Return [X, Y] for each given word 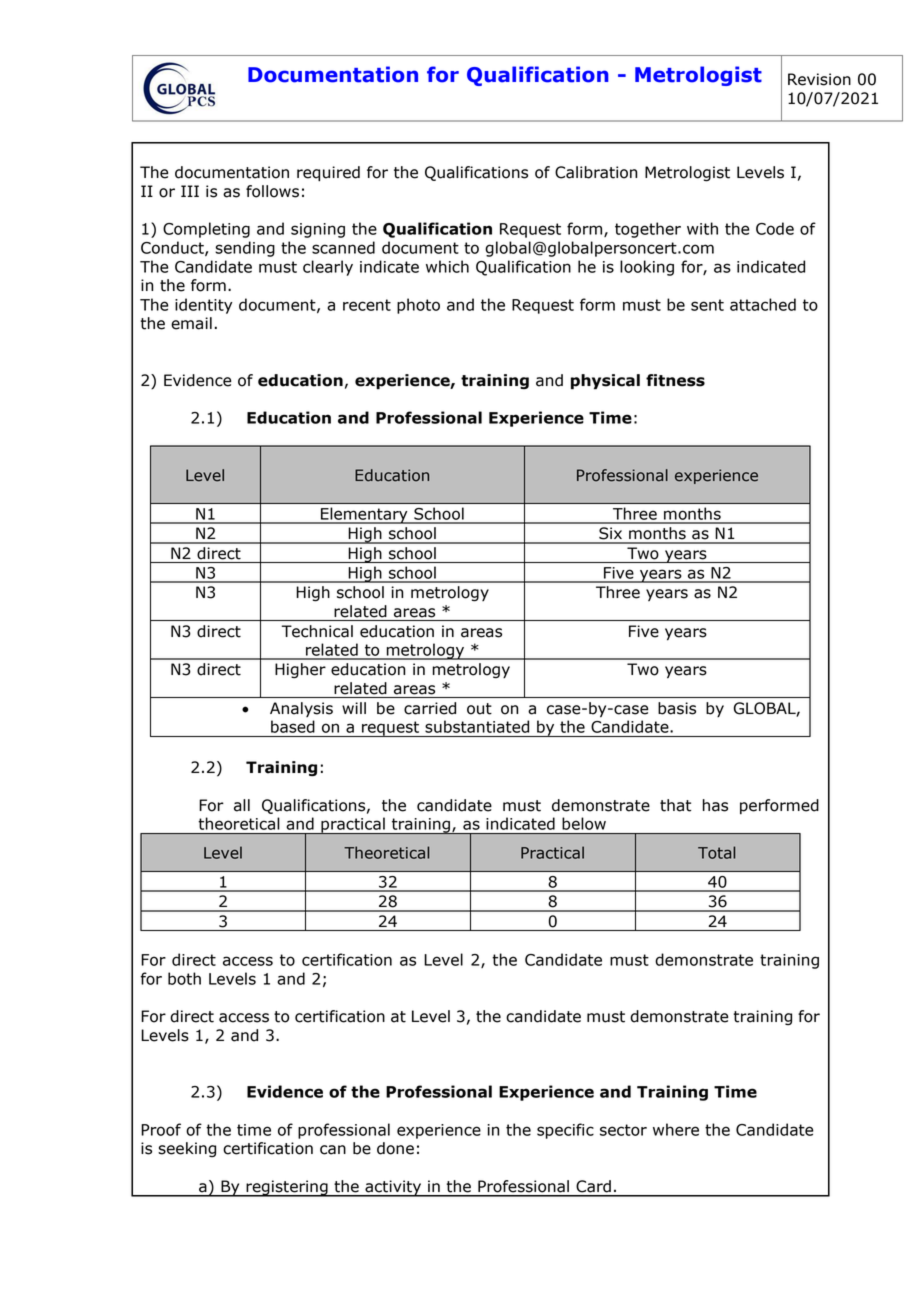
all [242, 805]
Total [716, 852]
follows [272, 191]
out [479, 709]
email [191, 323]
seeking [187, 1149]
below [584, 823]
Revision [819, 79]
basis [677, 708]
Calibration [596, 172]
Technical [317, 631]
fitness [675, 380]
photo [418, 306]
